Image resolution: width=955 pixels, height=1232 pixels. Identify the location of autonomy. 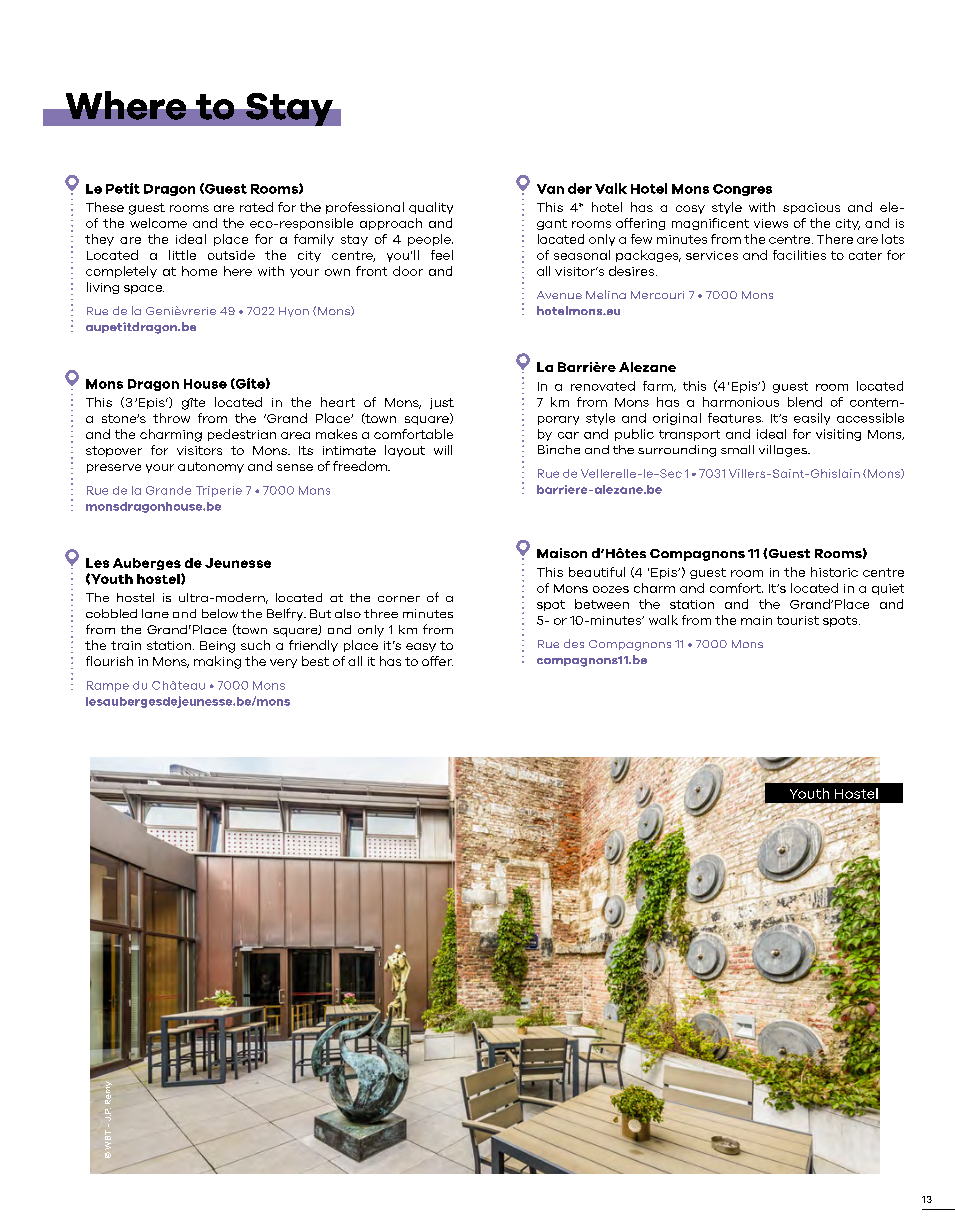
(211, 467).
